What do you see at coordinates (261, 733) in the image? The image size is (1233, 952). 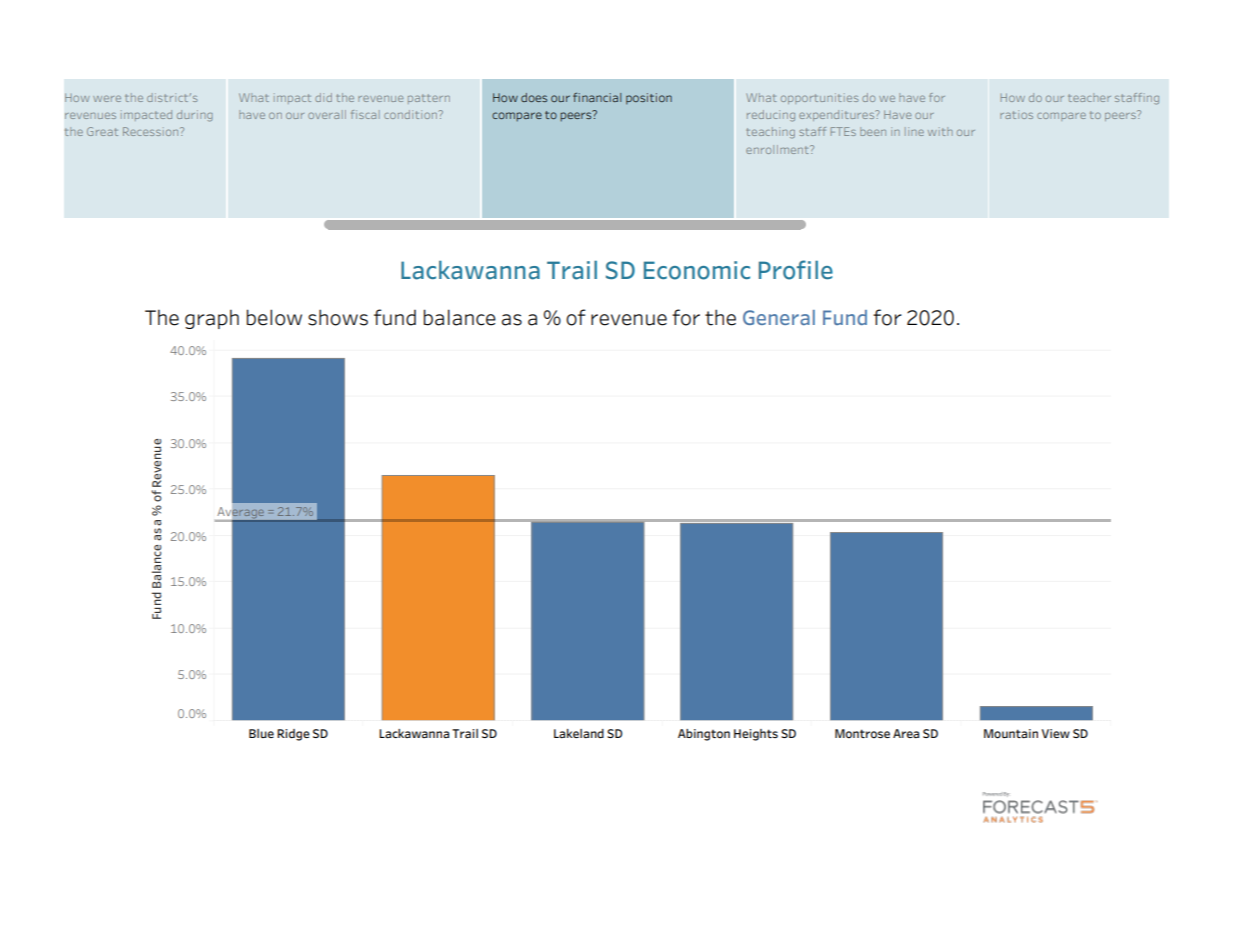 I see `Blue` at bounding box center [261, 733].
